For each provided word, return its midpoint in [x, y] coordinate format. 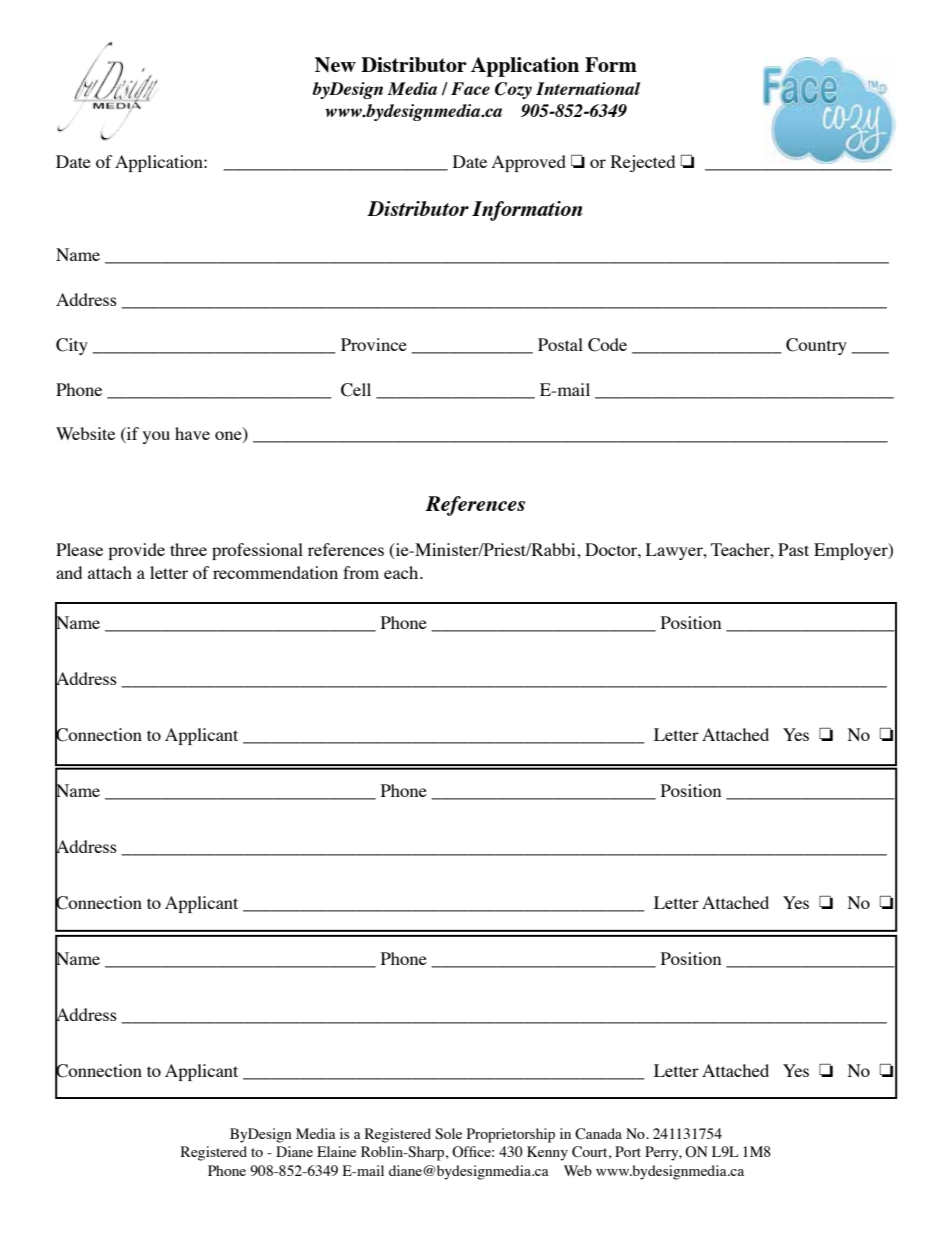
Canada [598, 1134]
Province [374, 344]
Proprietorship [511, 1135]
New [335, 64]
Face [470, 88]
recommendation [275, 572]
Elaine [336, 1151]
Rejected [643, 163]
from [361, 572]
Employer [852, 551]
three [188, 549]
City [72, 346]
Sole [448, 1134]
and [69, 572]
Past [793, 549]
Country [816, 346]
